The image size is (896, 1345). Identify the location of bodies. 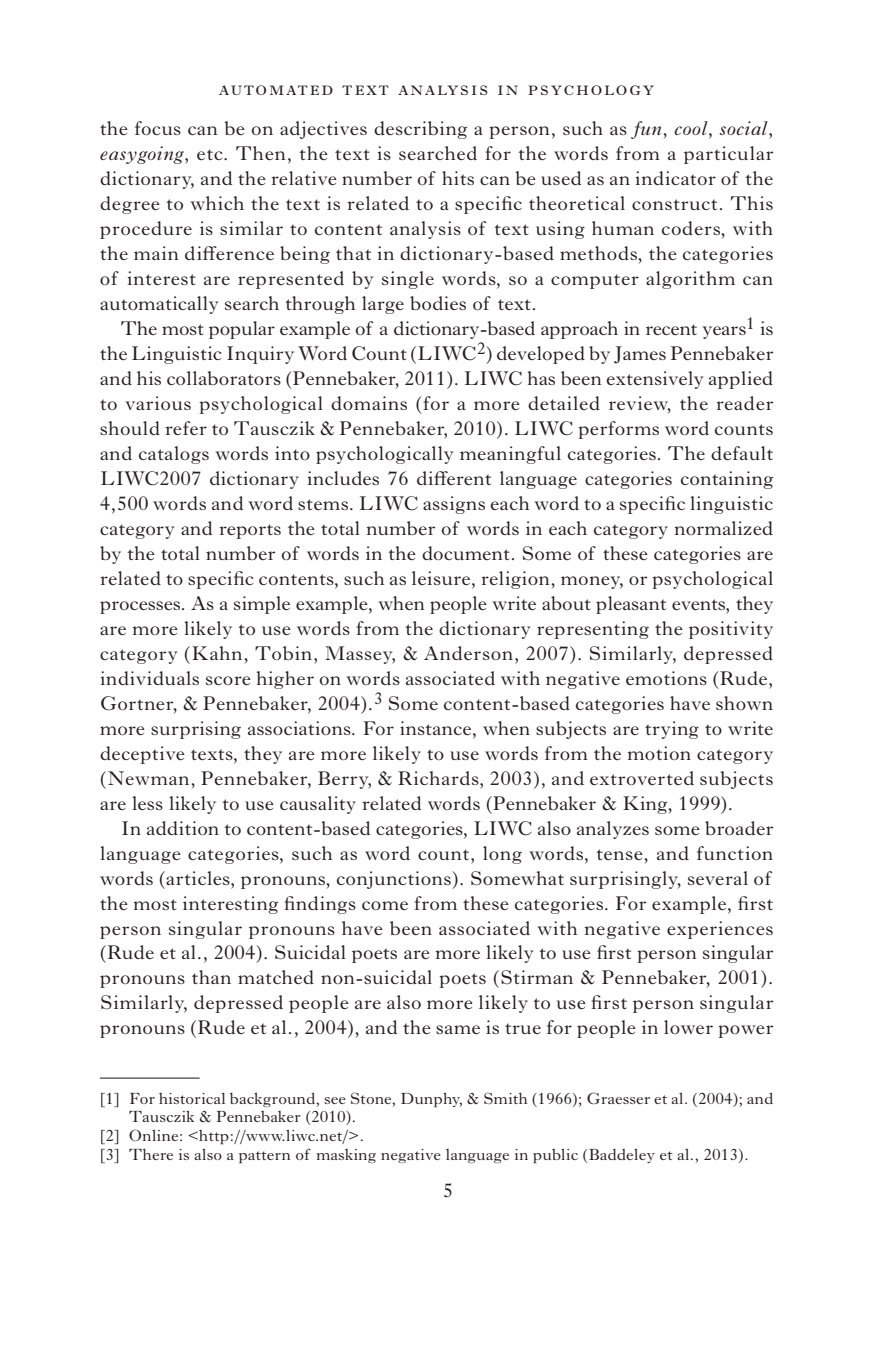
(438, 303).
